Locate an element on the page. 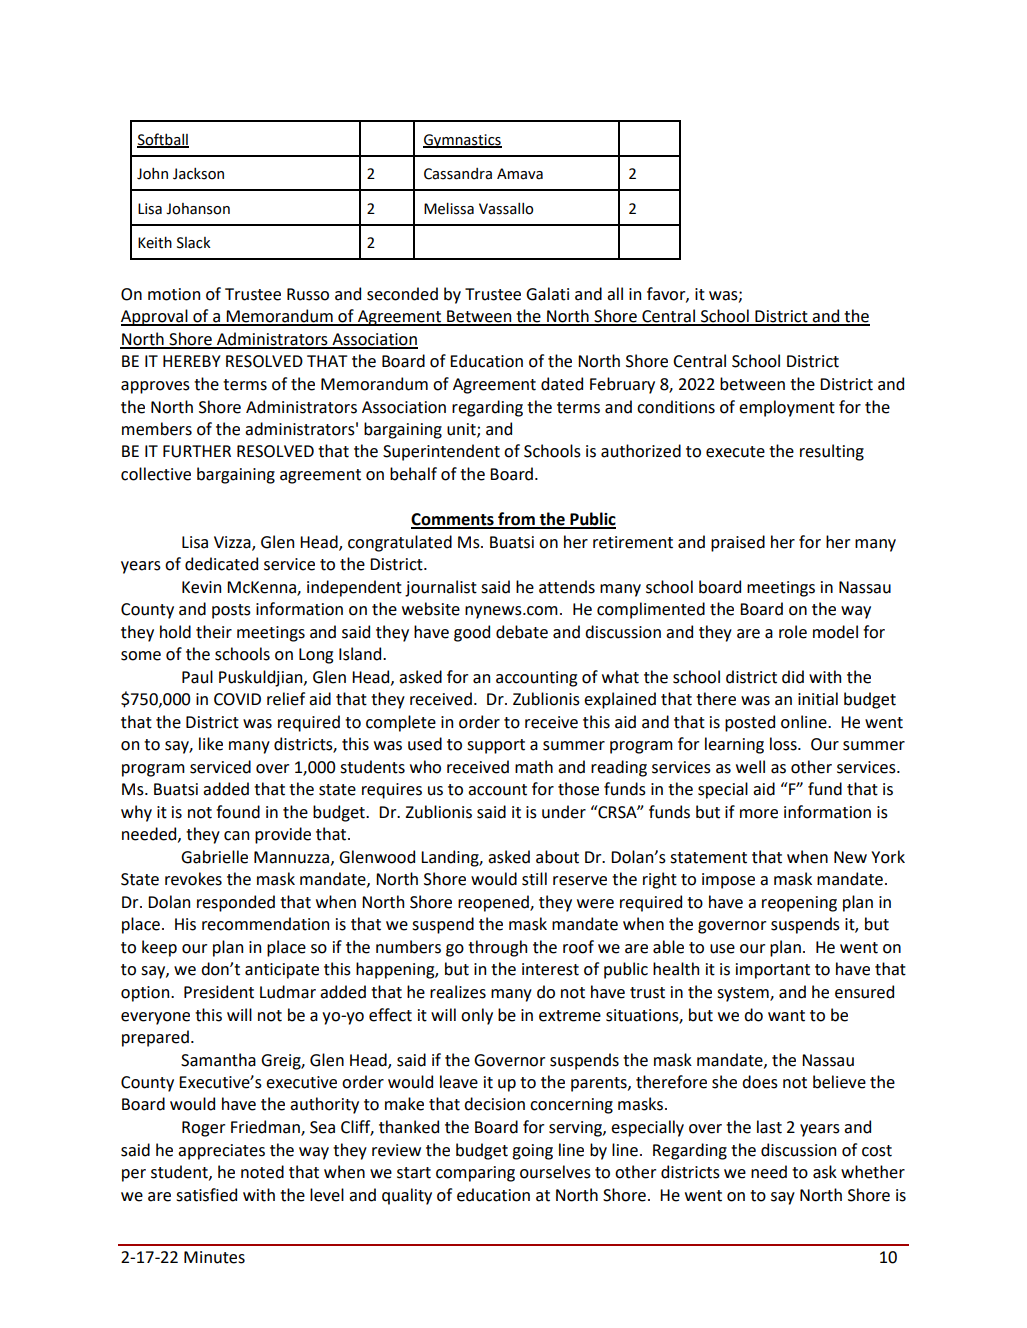  COVID is located at coordinates (237, 699).
